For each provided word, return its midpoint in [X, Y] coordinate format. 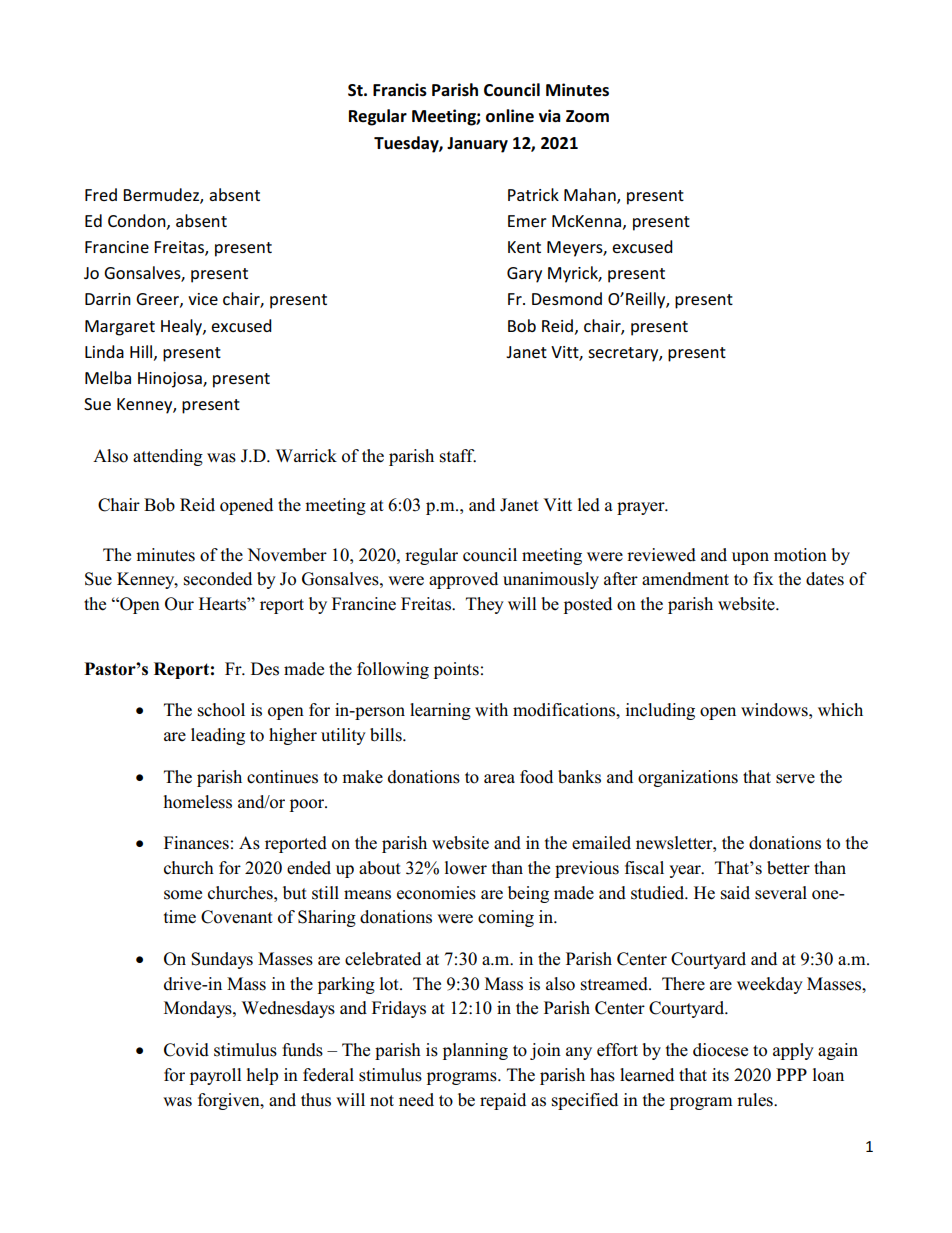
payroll [216, 1076]
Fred [101, 194]
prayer [642, 508]
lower [466, 868]
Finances [196, 843]
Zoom [587, 116]
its [720, 1075]
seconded [218, 579]
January [477, 145]
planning [475, 1051]
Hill [142, 352]
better [788, 868]
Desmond [567, 298]
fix [763, 578]
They [485, 605]
